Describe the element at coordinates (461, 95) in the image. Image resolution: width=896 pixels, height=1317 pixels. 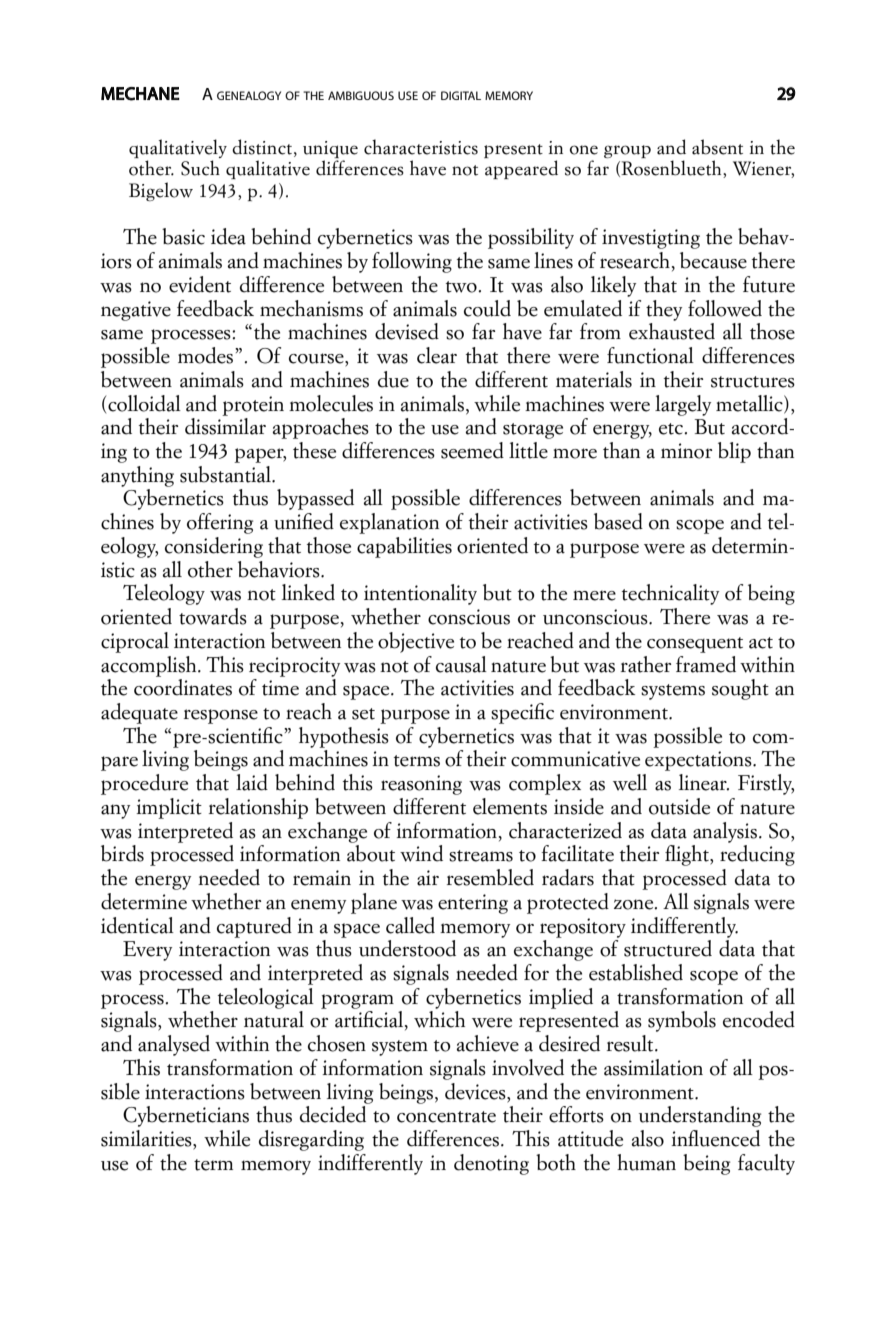
I see `digital` at that location.
